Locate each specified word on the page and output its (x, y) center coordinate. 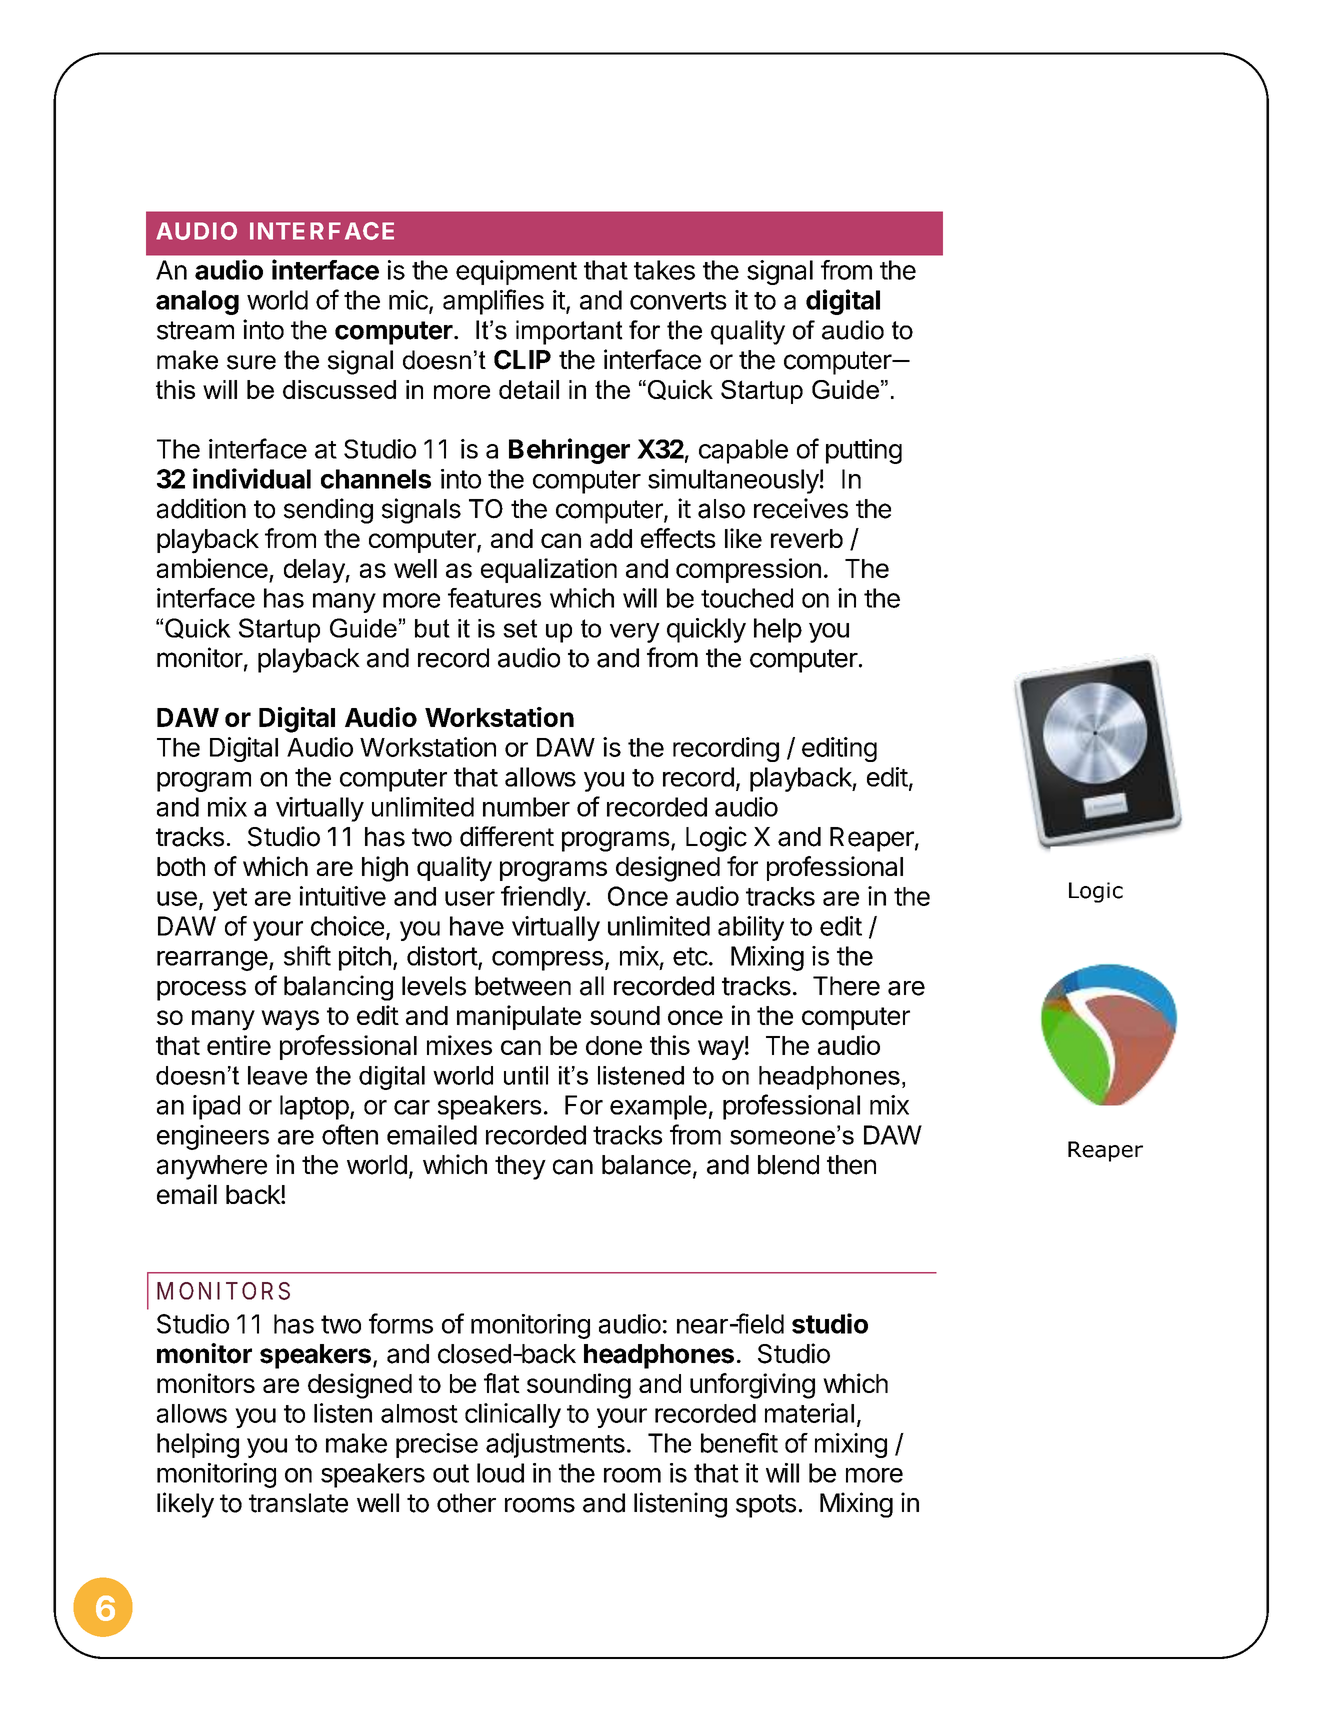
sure (251, 362)
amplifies (493, 302)
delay (315, 571)
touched (747, 598)
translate (298, 1503)
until (526, 1075)
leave (277, 1075)
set (520, 628)
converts (678, 301)
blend (788, 1165)
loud (500, 1473)
